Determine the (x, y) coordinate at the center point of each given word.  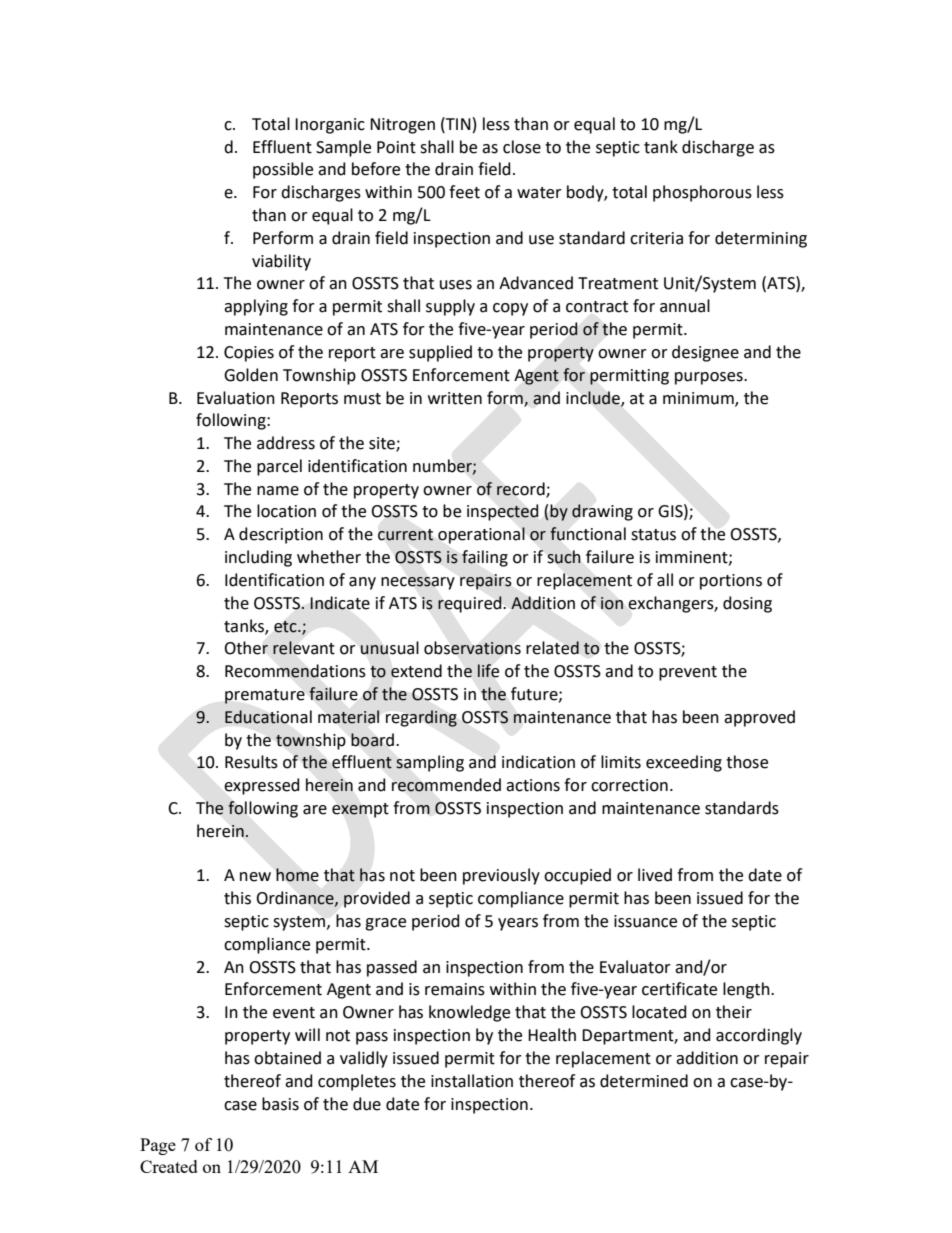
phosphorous (702, 193)
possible (283, 170)
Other (246, 648)
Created (169, 1166)
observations (472, 648)
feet (464, 192)
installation (472, 1081)
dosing (747, 604)
